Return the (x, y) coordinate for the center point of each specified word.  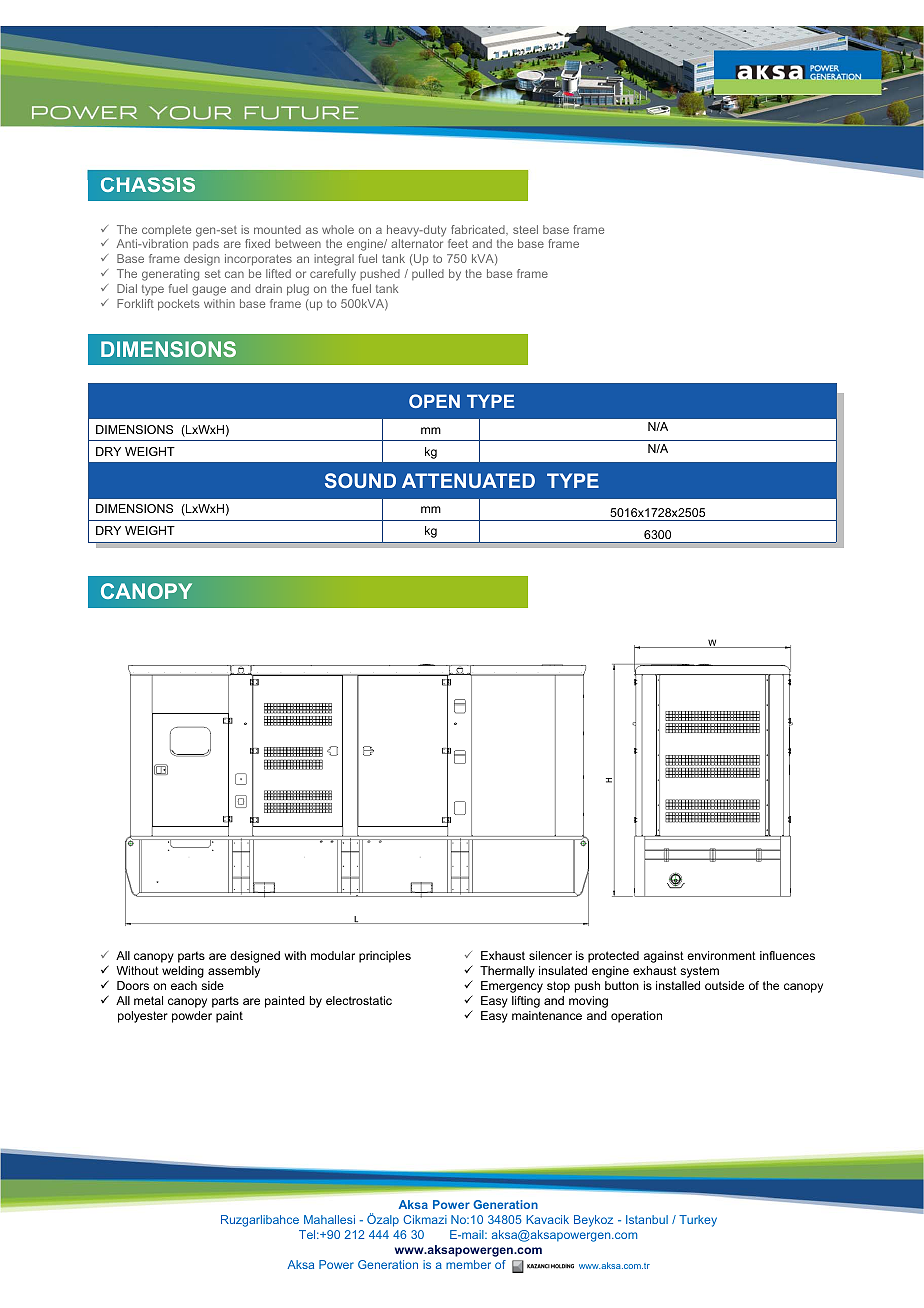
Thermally (507, 972)
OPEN (434, 401)
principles (385, 957)
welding (183, 972)
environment (721, 955)
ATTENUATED (468, 480)
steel (525, 229)
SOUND (360, 480)
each (184, 985)
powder (192, 1017)
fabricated (479, 230)
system (699, 972)
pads (206, 244)
